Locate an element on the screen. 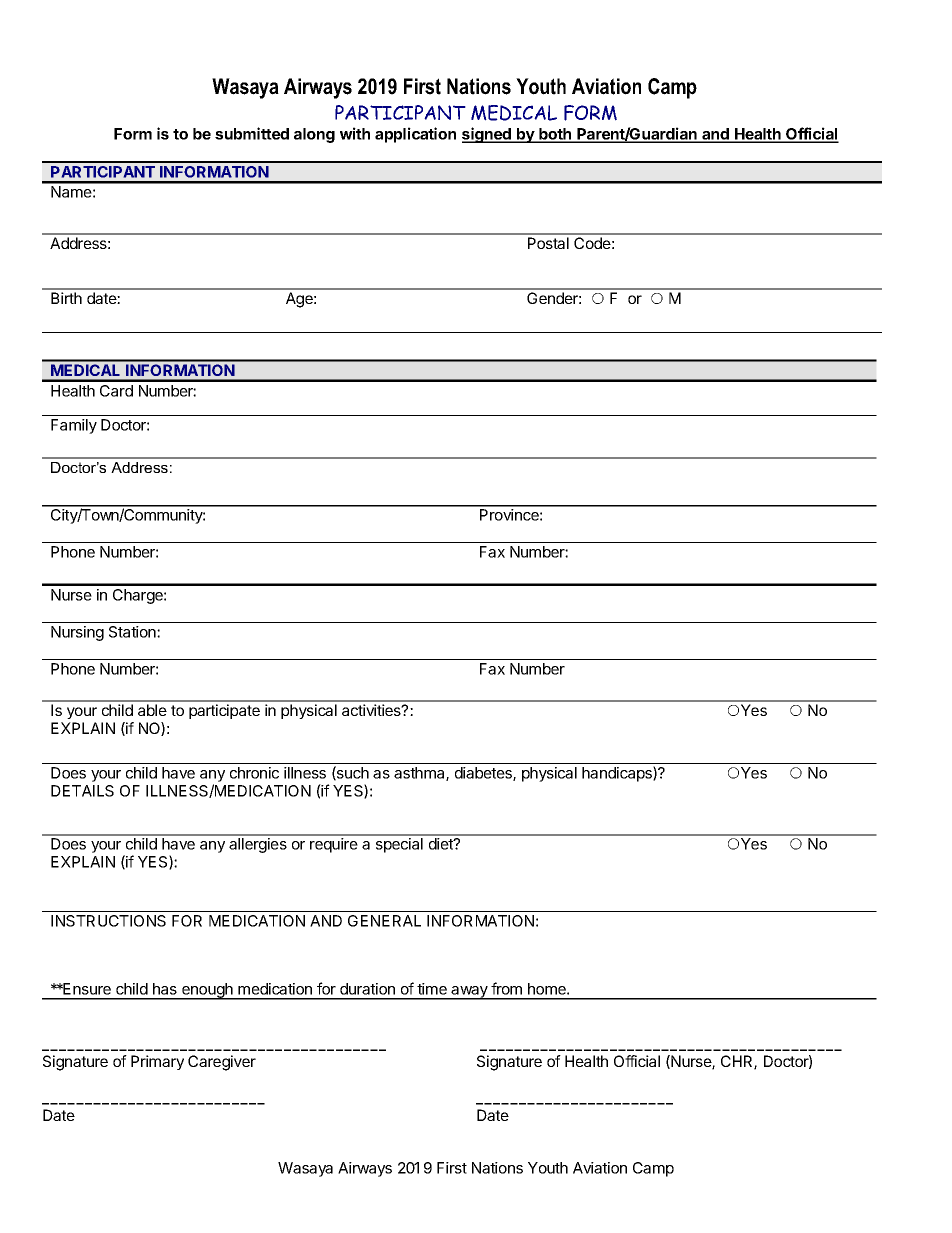 This screenshot has width=952, height=1233. Primary is located at coordinates (157, 1062).
